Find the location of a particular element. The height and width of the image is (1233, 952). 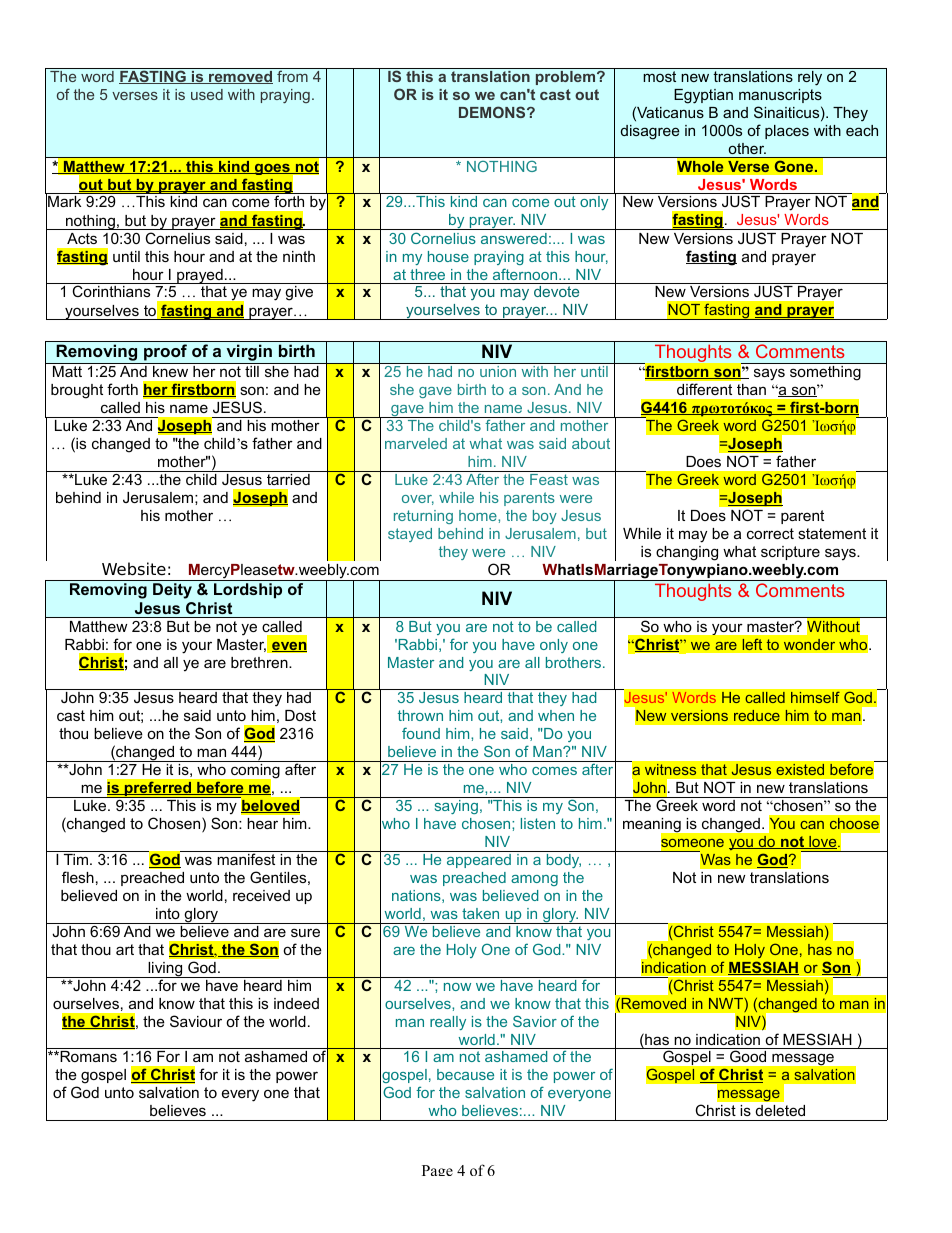

reduce is located at coordinates (757, 715).
